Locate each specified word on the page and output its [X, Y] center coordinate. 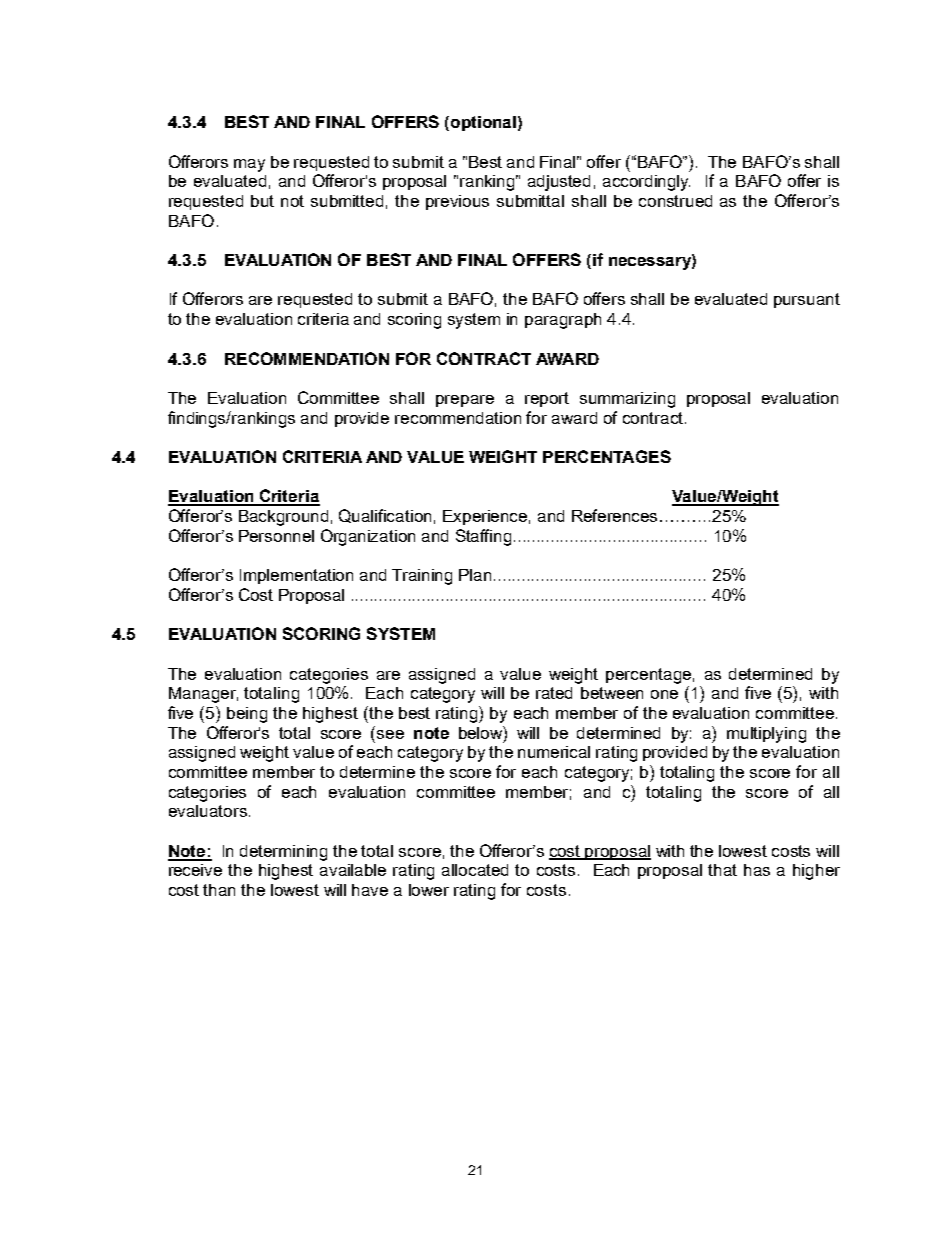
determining [283, 853]
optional [483, 123]
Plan [477, 575]
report [547, 399]
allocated [475, 870]
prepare [465, 401]
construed [675, 201]
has [757, 870]
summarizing [627, 400]
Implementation [296, 576]
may [249, 165]
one [664, 694]
